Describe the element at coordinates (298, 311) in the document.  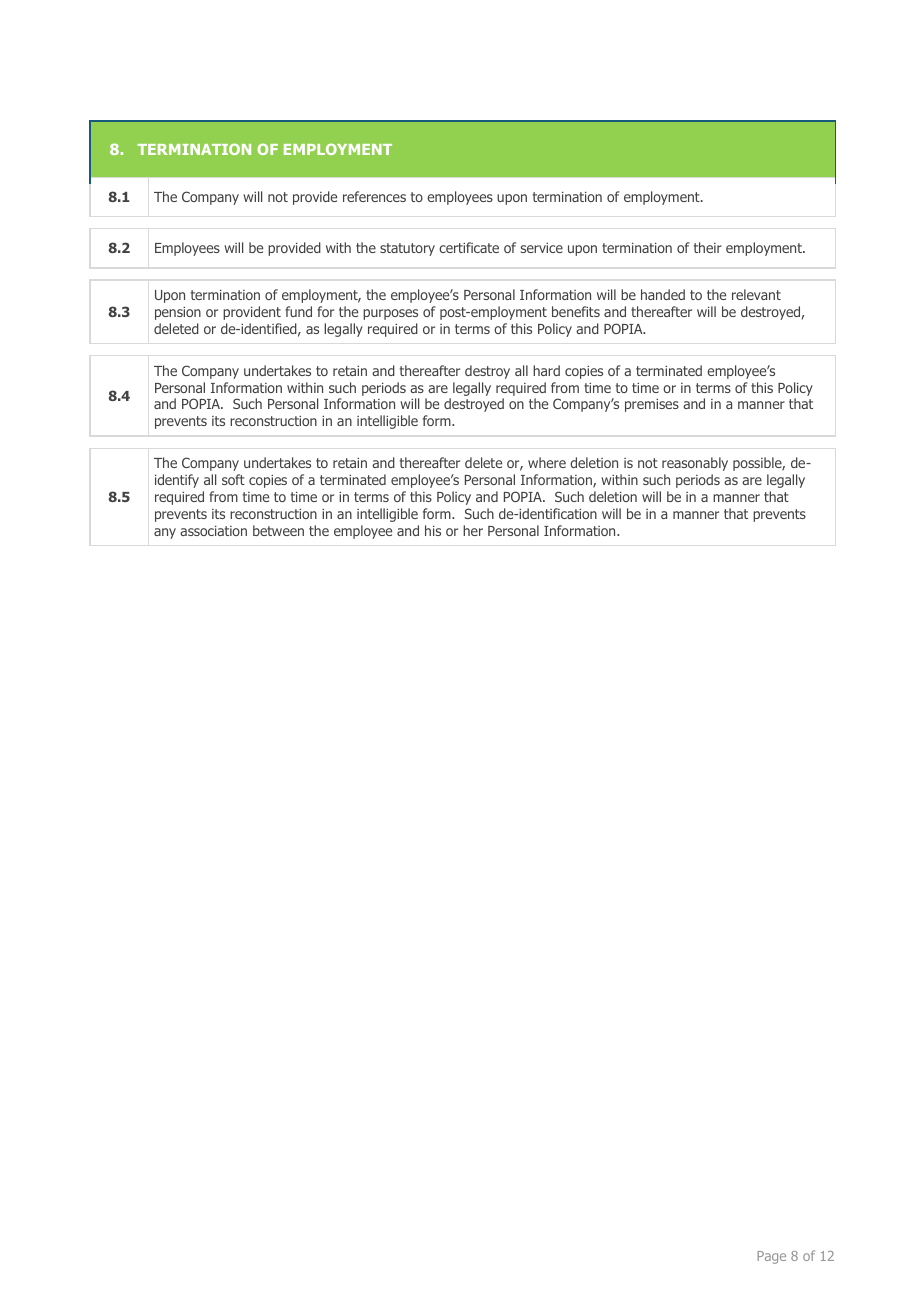
I see `fund` at that location.
